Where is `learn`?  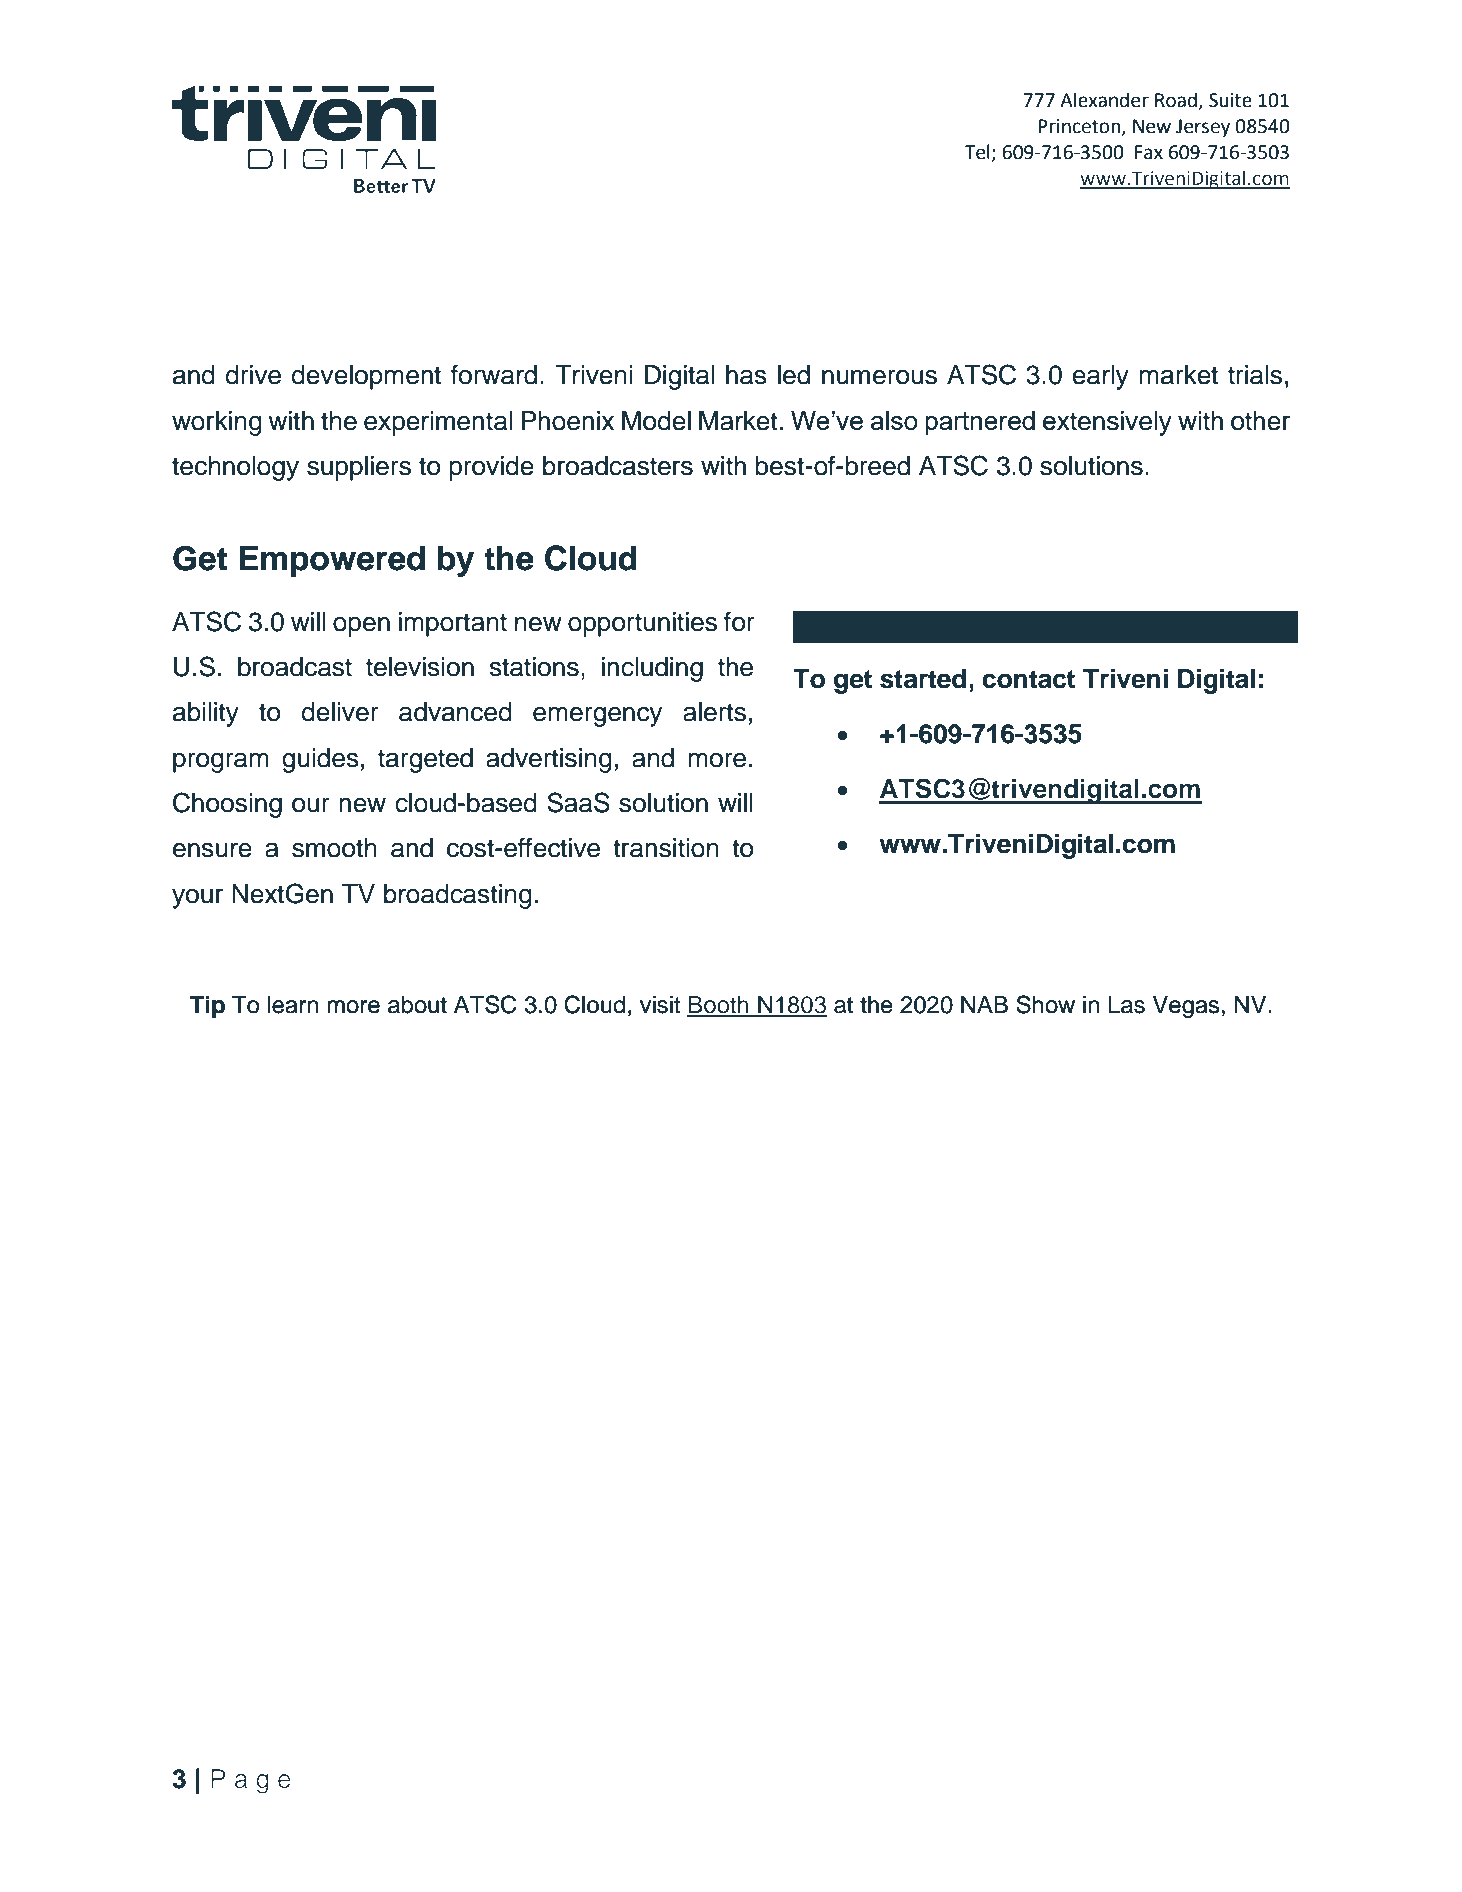
learn is located at coordinates (293, 1005).
